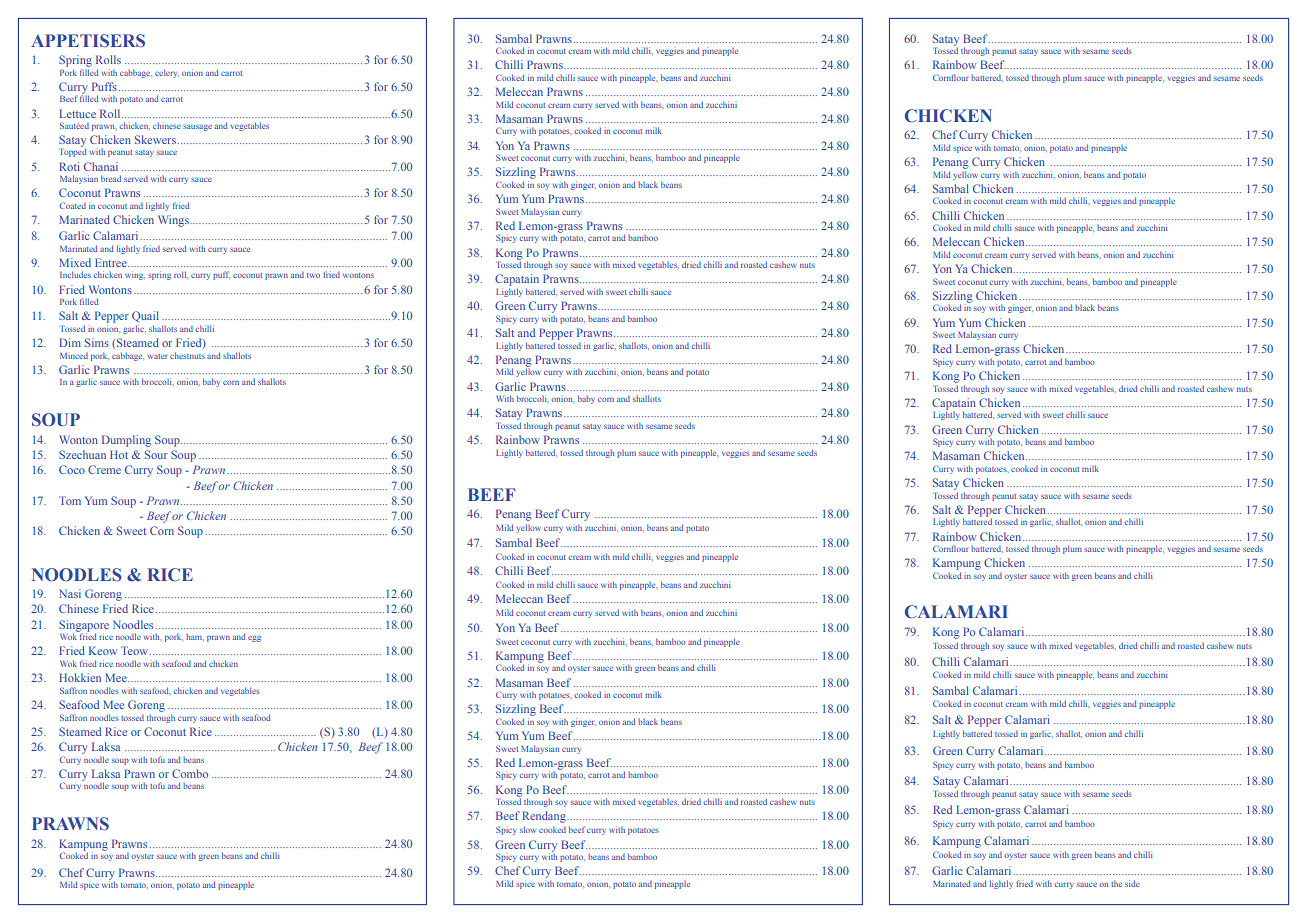 The image size is (1307, 924). I want to click on Singapore, so click(84, 627).
